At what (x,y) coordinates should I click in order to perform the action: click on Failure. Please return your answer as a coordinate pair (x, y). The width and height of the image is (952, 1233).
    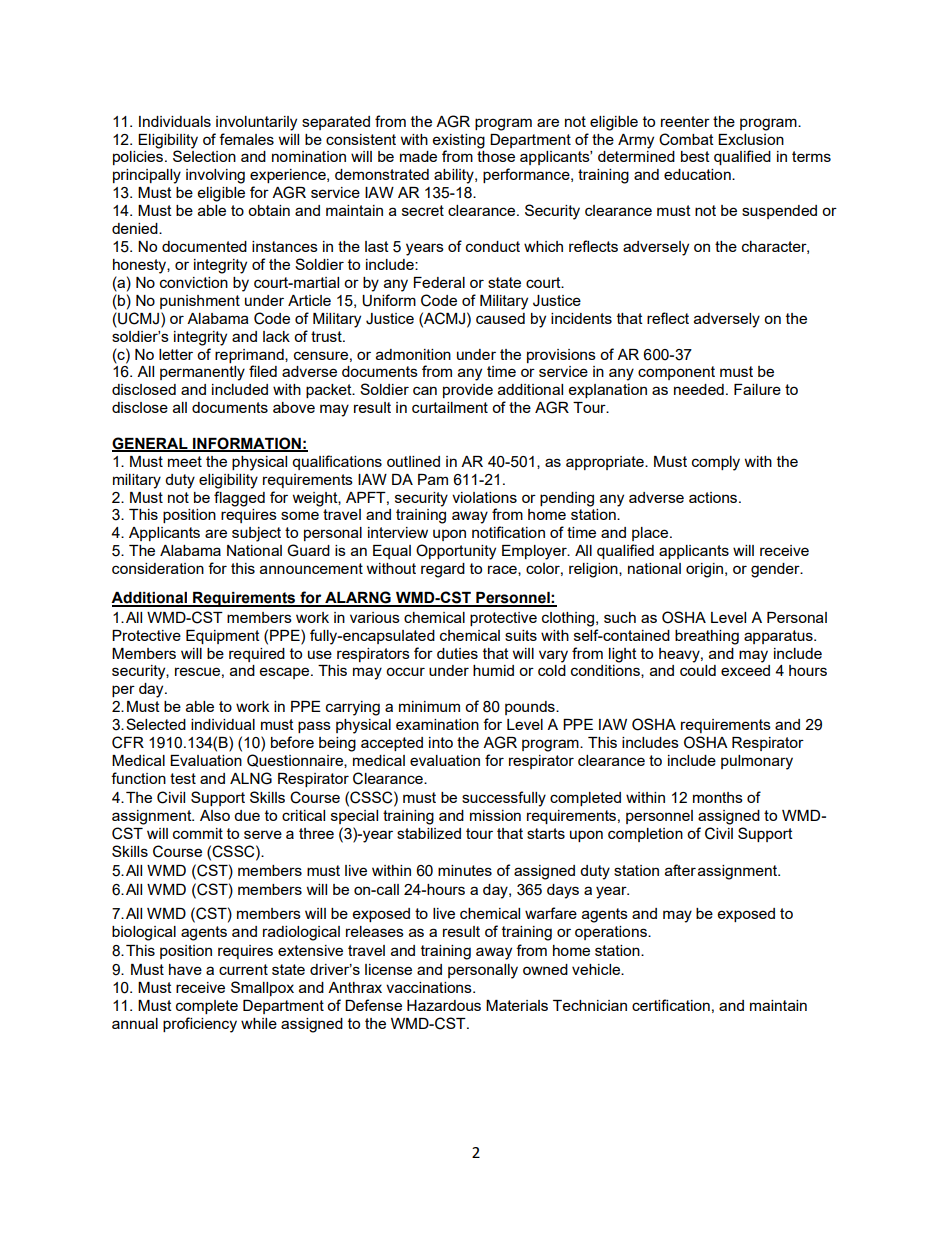
    Looking at the image, I should click on (757, 389).
